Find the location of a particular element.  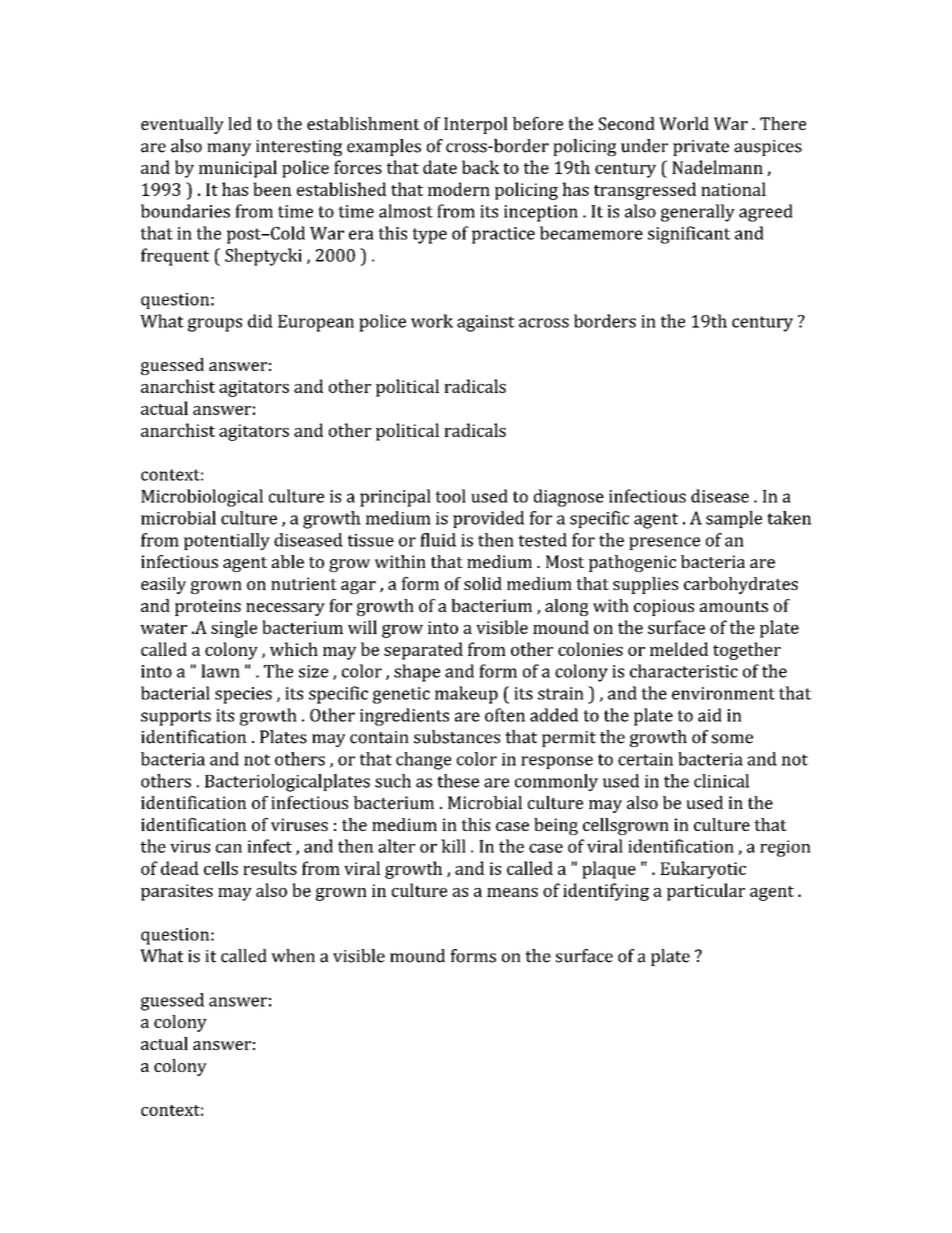

private is located at coordinates (701, 148).
